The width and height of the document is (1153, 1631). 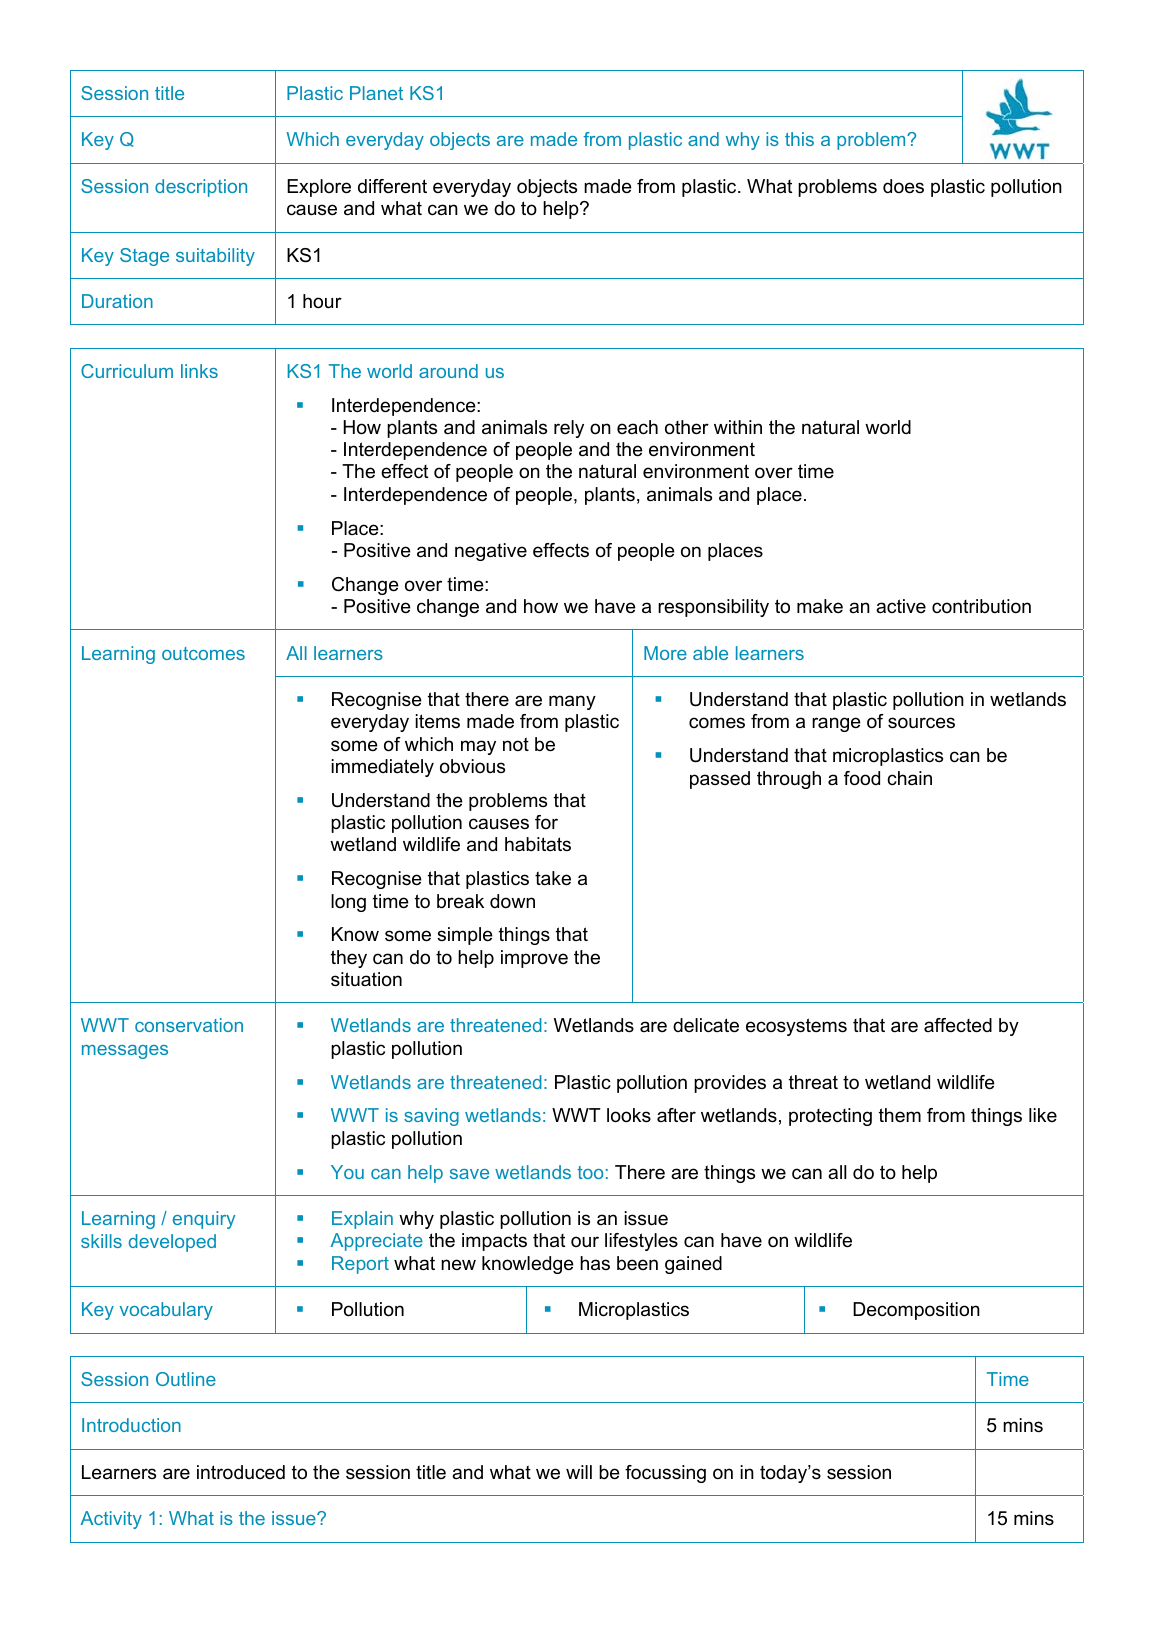 I want to click on active, so click(x=901, y=606).
